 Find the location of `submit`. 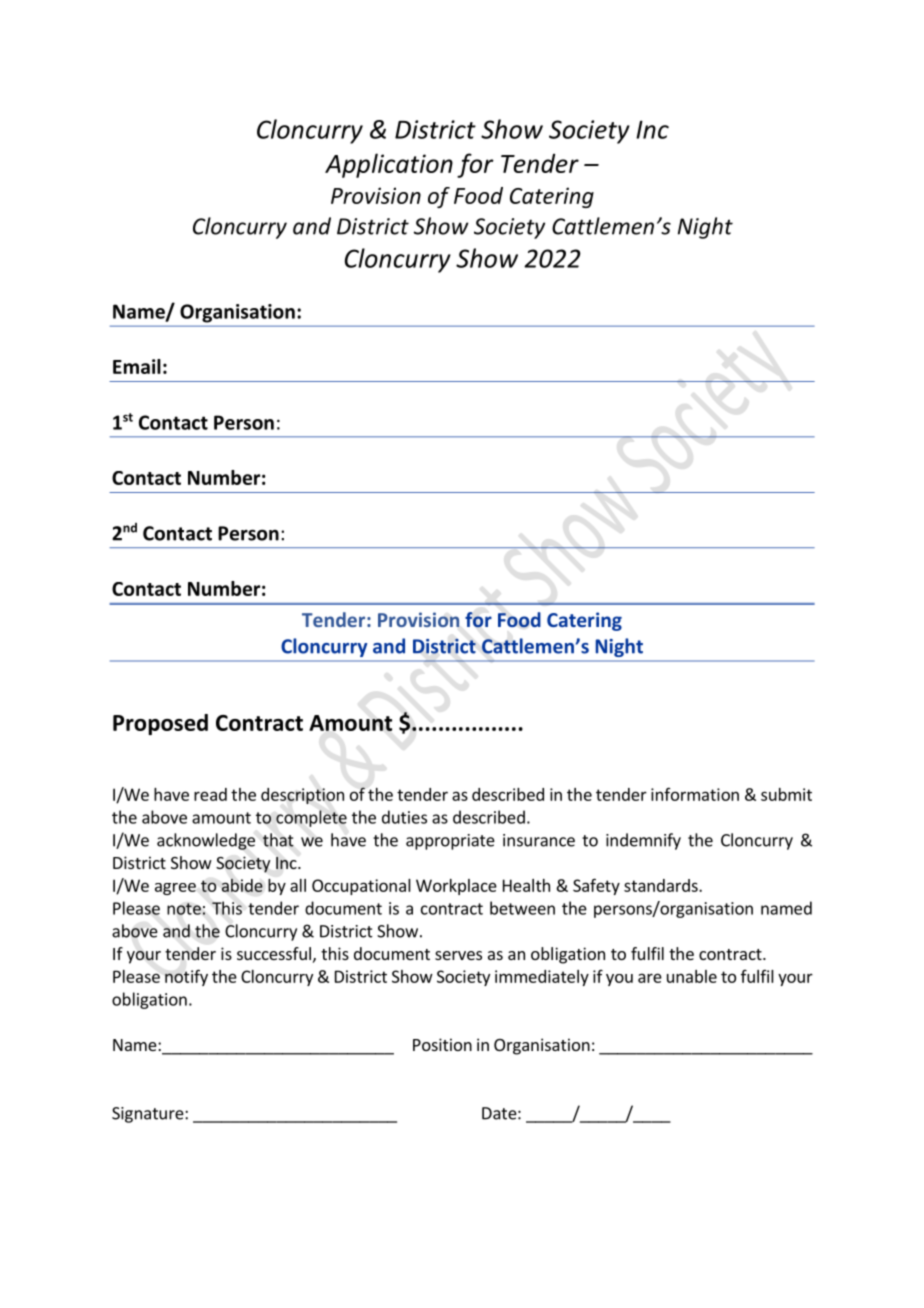

submit is located at coordinates (786, 794).
